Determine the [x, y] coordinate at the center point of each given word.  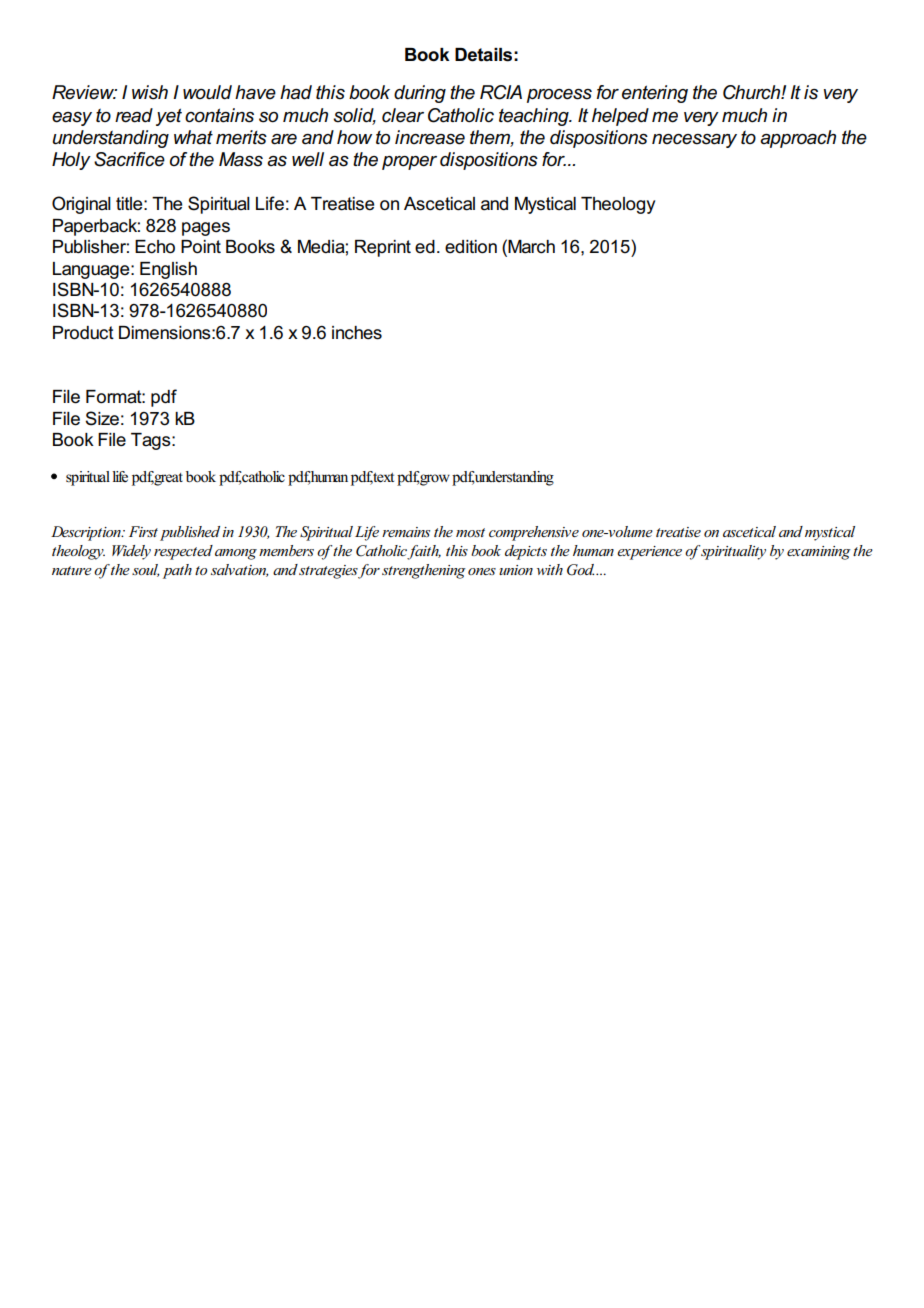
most [470, 532]
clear [403, 115]
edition [471, 247]
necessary [694, 141]
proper [409, 163]
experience [649, 553]
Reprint [383, 248]
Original [81, 205]
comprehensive [534, 533]
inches [357, 333]
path [177, 571]
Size [102, 418]
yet [169, 117]
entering [655, 94]
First [143, 531]
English [168, 270]
